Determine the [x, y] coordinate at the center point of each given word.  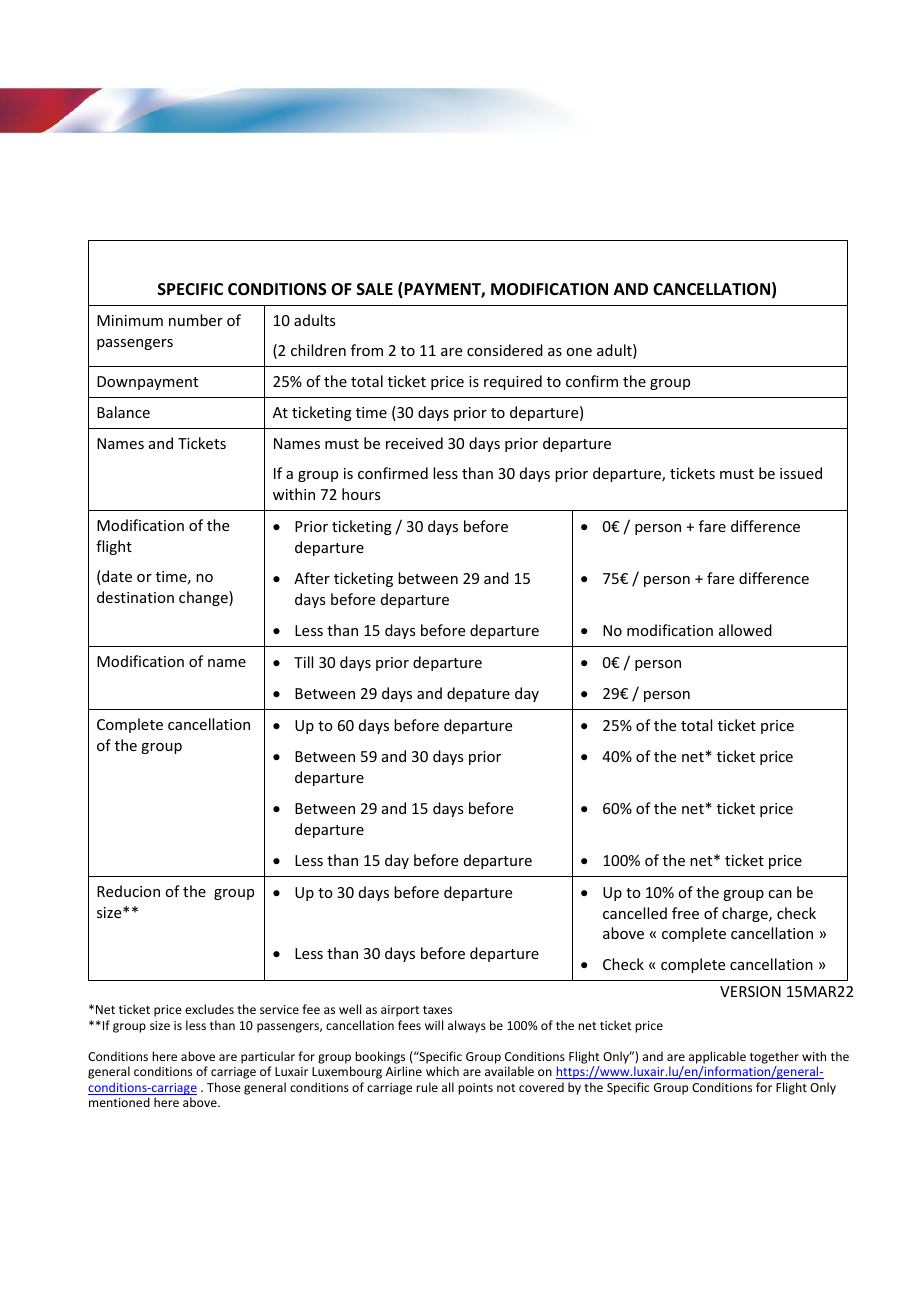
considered [505, 350]
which [442, 1071]
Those [224, 1087]
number [196, 320]
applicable [717, 1057]
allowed [745, 630]
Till [303, 662]
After [312, 578]
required [513, 382]
